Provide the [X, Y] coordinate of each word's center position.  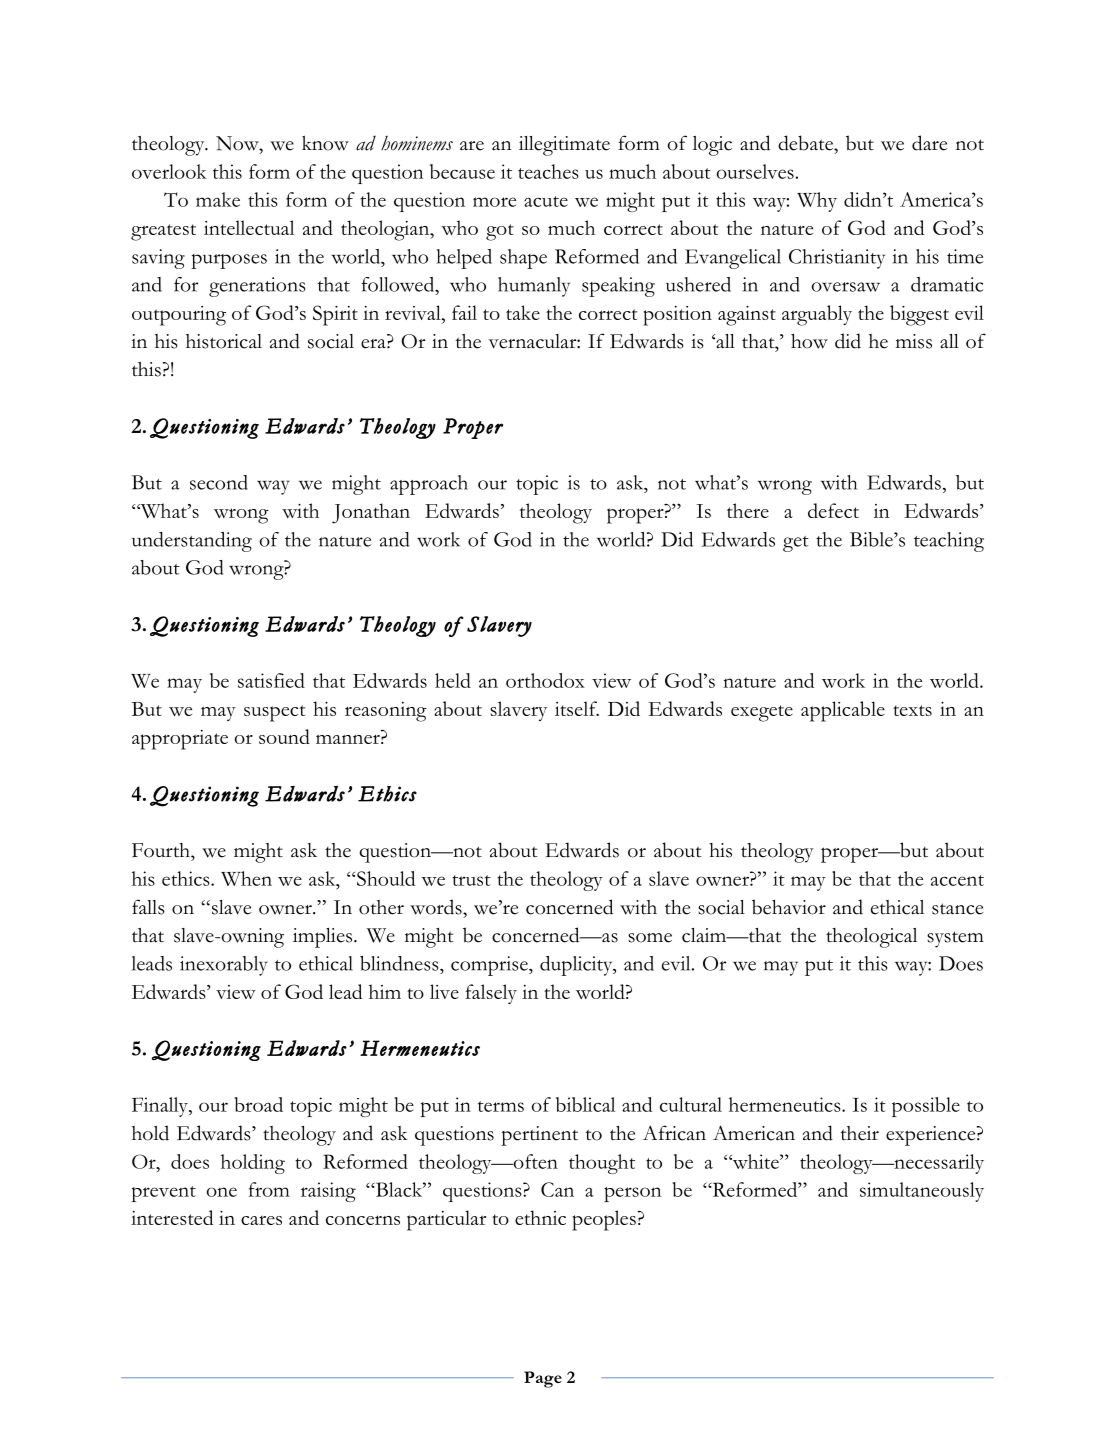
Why [817, 202]
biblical [585, 1104]
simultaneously [922, 1192]
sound [284, 736]
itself [577, 708]
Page [543, 1379]
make [218, 199]
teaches [548, 171]
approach [429, 485]
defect [833, 510]
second [219, 482]
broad [258, 1104]
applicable [843, 711]
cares [261, 1220]
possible [926, 1107]
